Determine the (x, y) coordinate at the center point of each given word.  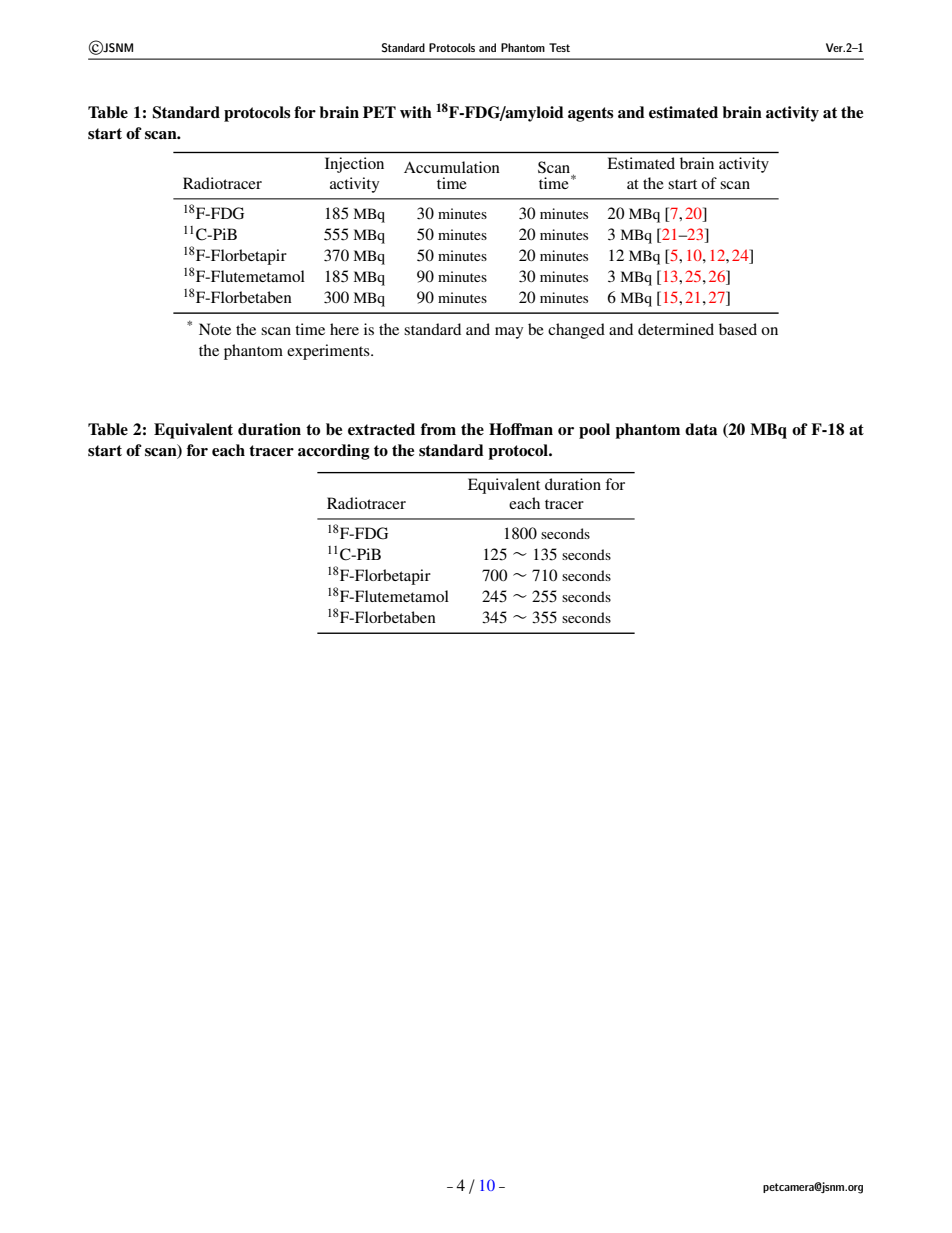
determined (676, 329)
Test (559, 47)
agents (591, 114)
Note (215, 329)
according (334, 452)
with (416, 112)
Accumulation (452, 167)
